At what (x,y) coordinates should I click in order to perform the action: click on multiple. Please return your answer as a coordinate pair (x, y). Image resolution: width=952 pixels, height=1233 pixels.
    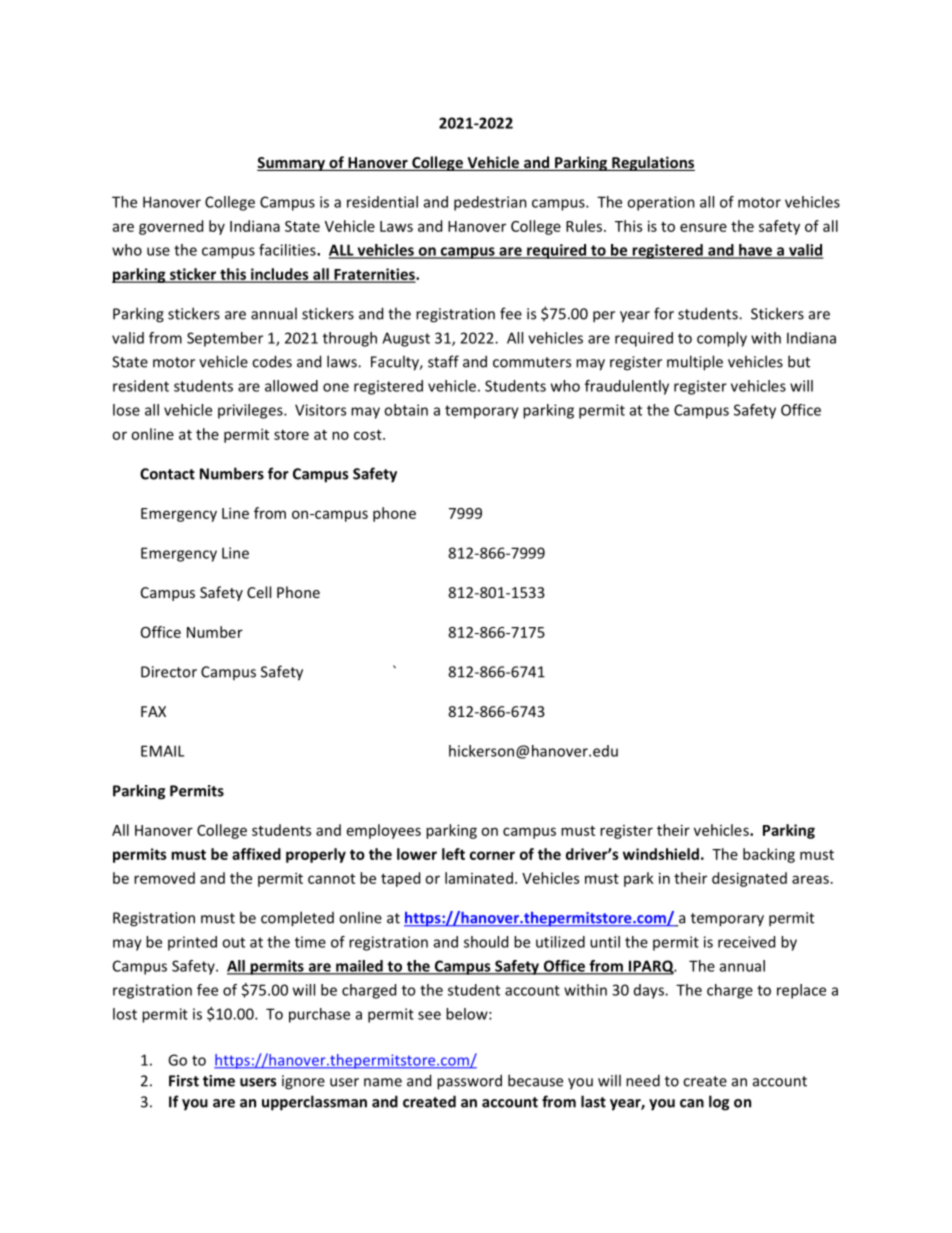
    Looking at the image, I should click on (695, 363).
